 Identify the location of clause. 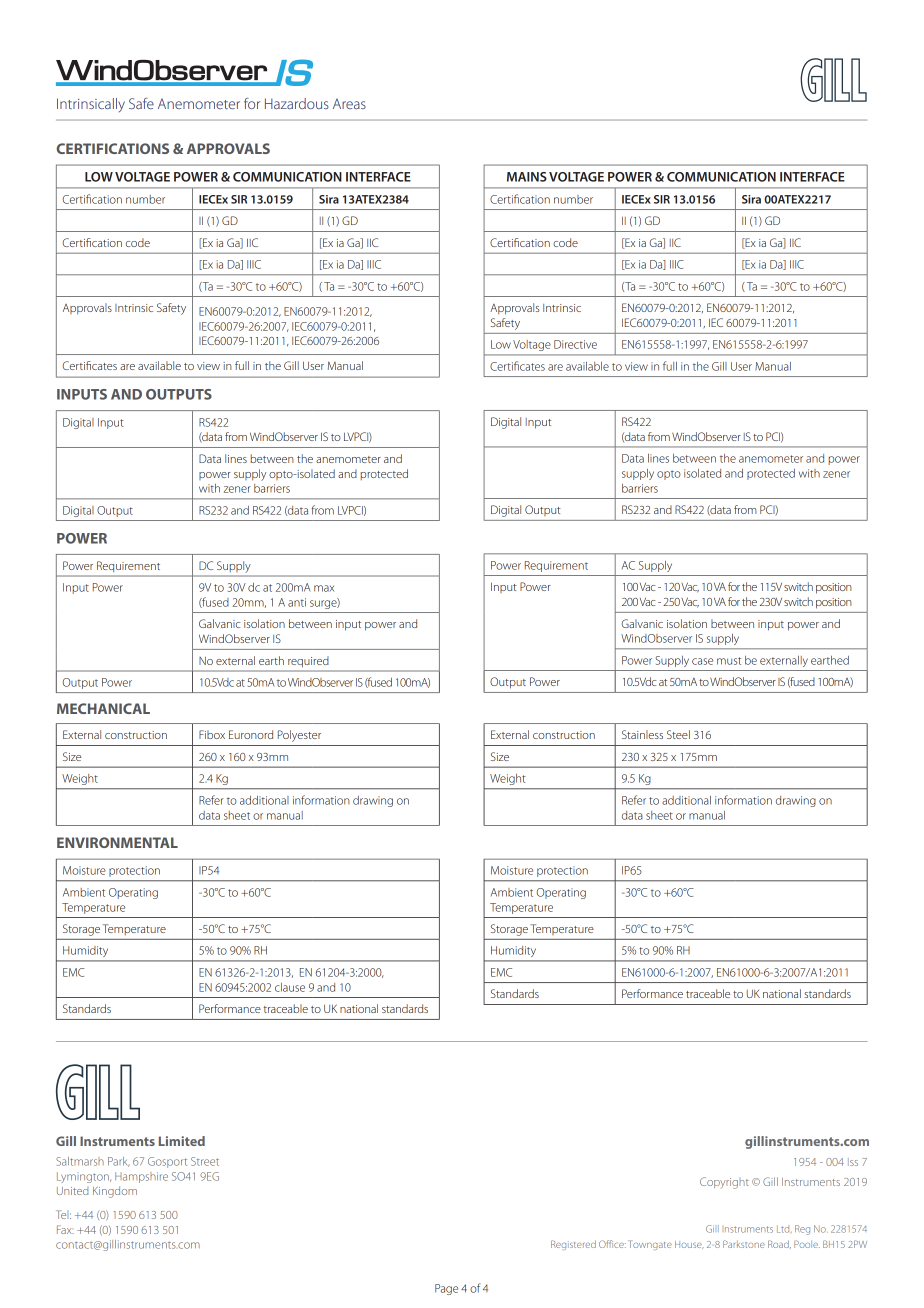
(290, 987).
